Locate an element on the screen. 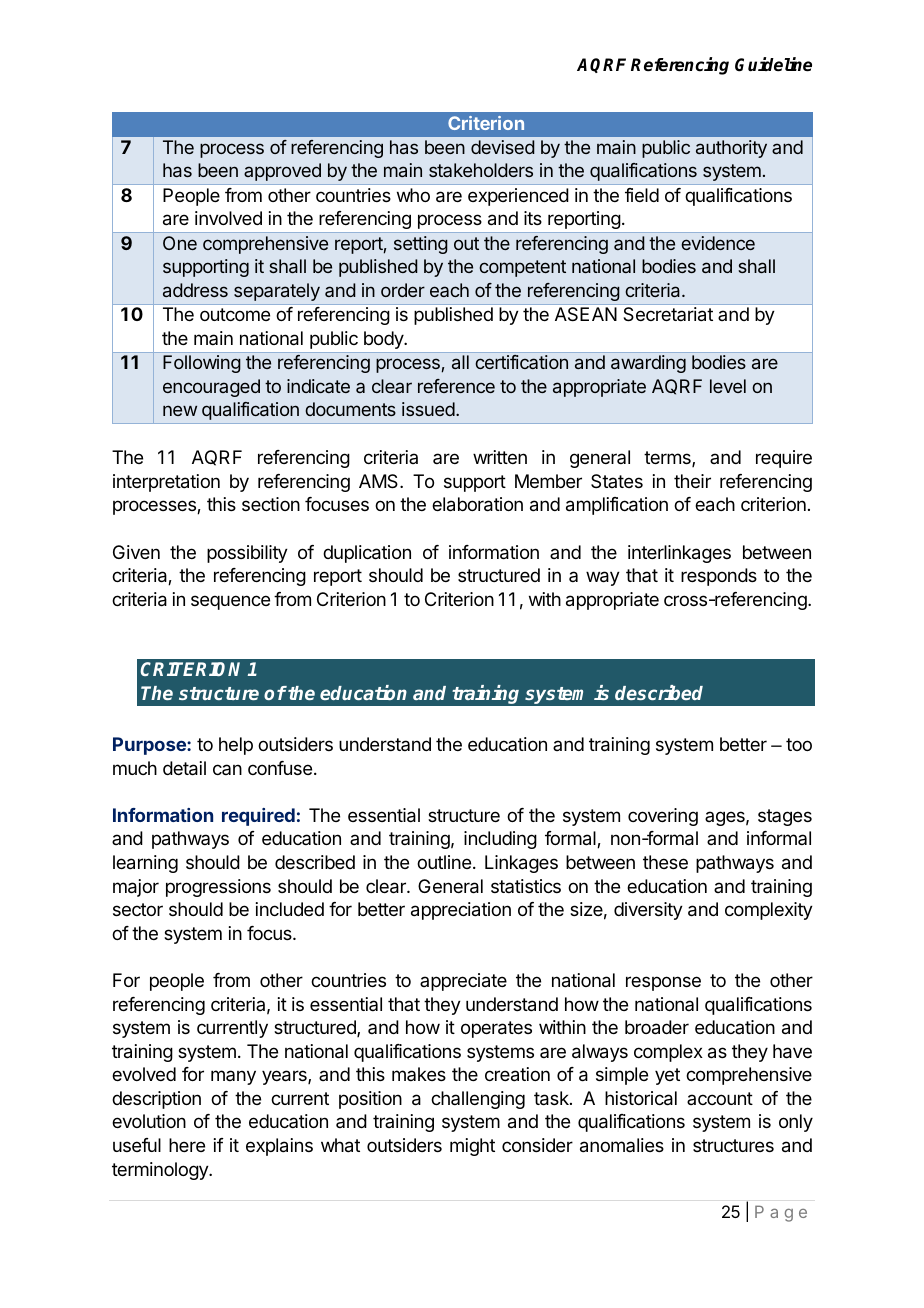 This screenshot has height=1308, width=924. approved is located at coordinates (282, 172).
